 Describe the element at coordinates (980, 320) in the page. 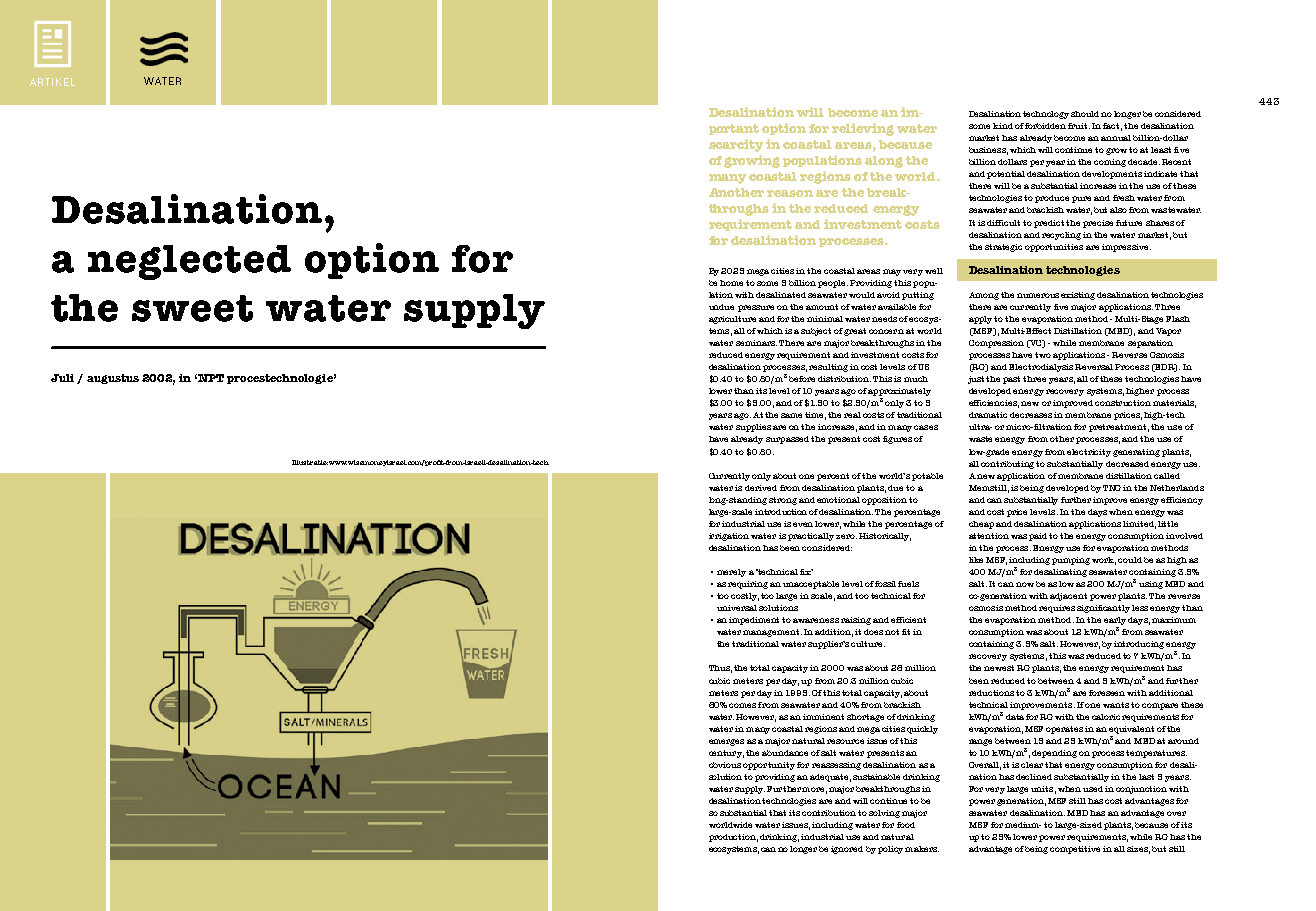

I see `apply` at that location.
